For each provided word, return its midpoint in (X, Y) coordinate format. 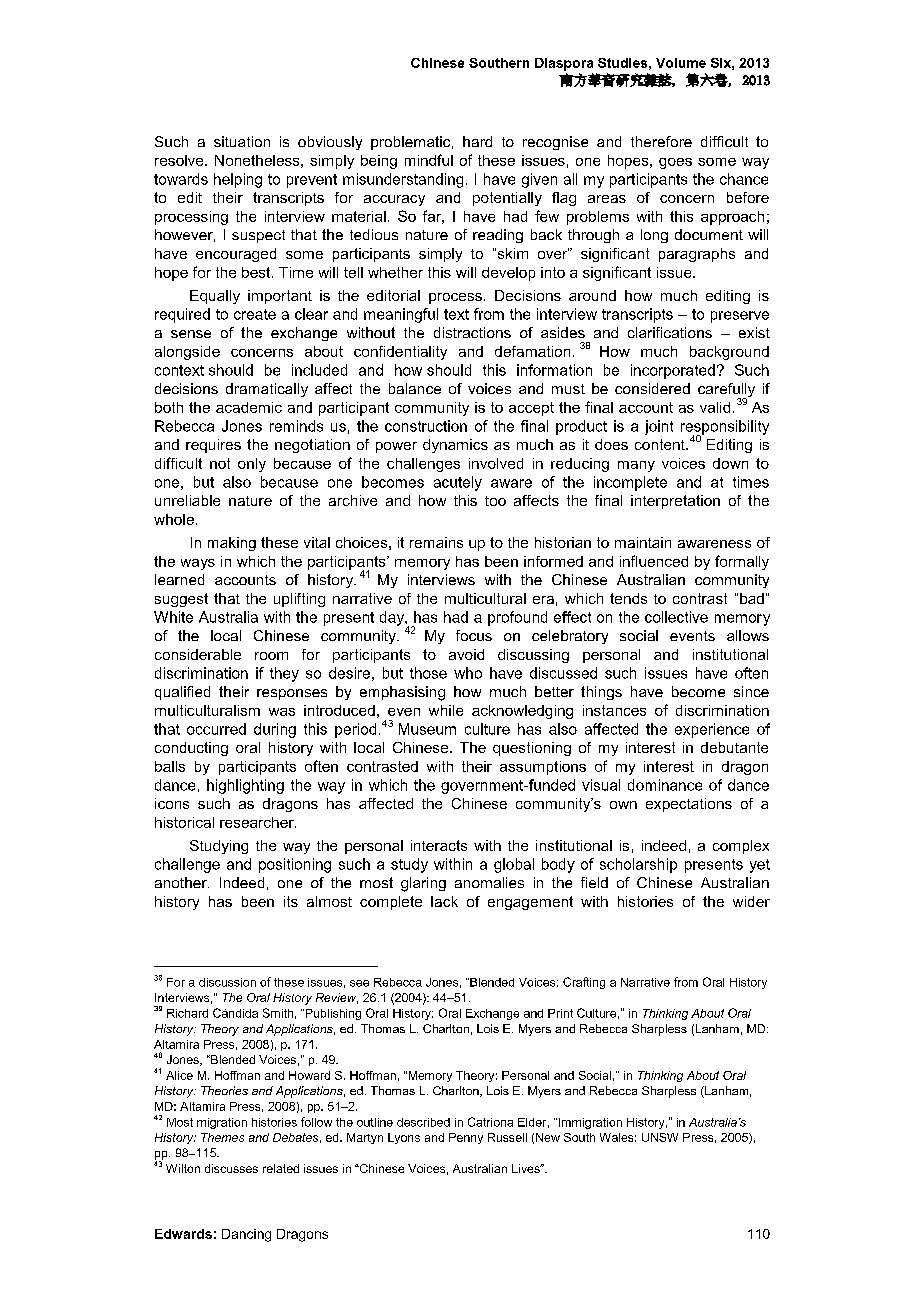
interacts (439, 845)
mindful (429, 160)
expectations (689, 805)
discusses (231, 1168)
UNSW (660, 1137)
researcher (258, 822)
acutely (458, 483)
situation (242, 141)
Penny (466, 1138)
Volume (681, 63)
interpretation (675, 502)
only (252, 465)
